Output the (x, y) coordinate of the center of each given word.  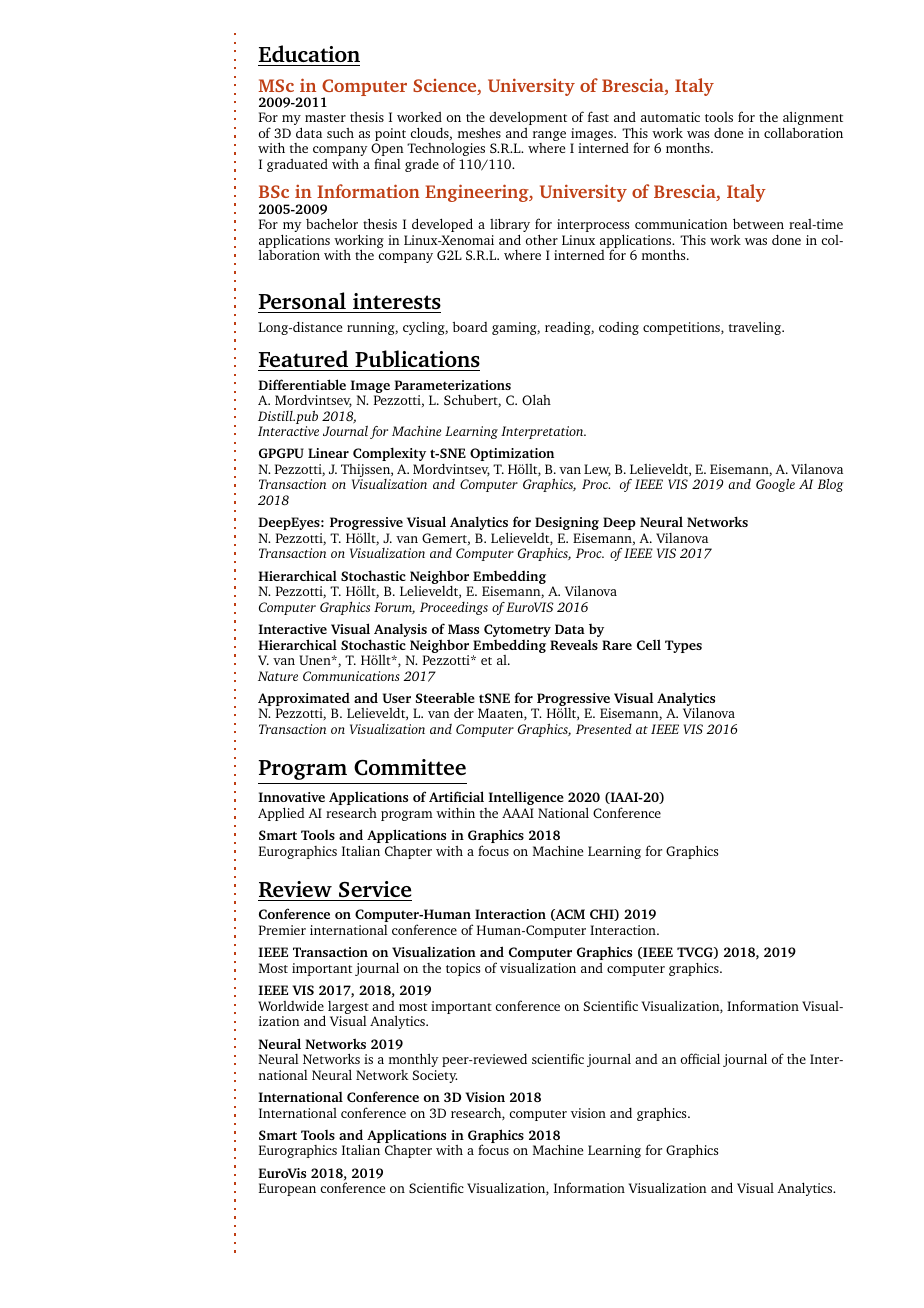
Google (775, 485)
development (528, 118)
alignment (813, 119)
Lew (597, 470)
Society (435, 1076)
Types (683, 646)
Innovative (291, 797)
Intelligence (526, 798)
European (287, 1189)
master (325, 118)
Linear (328, 453)
